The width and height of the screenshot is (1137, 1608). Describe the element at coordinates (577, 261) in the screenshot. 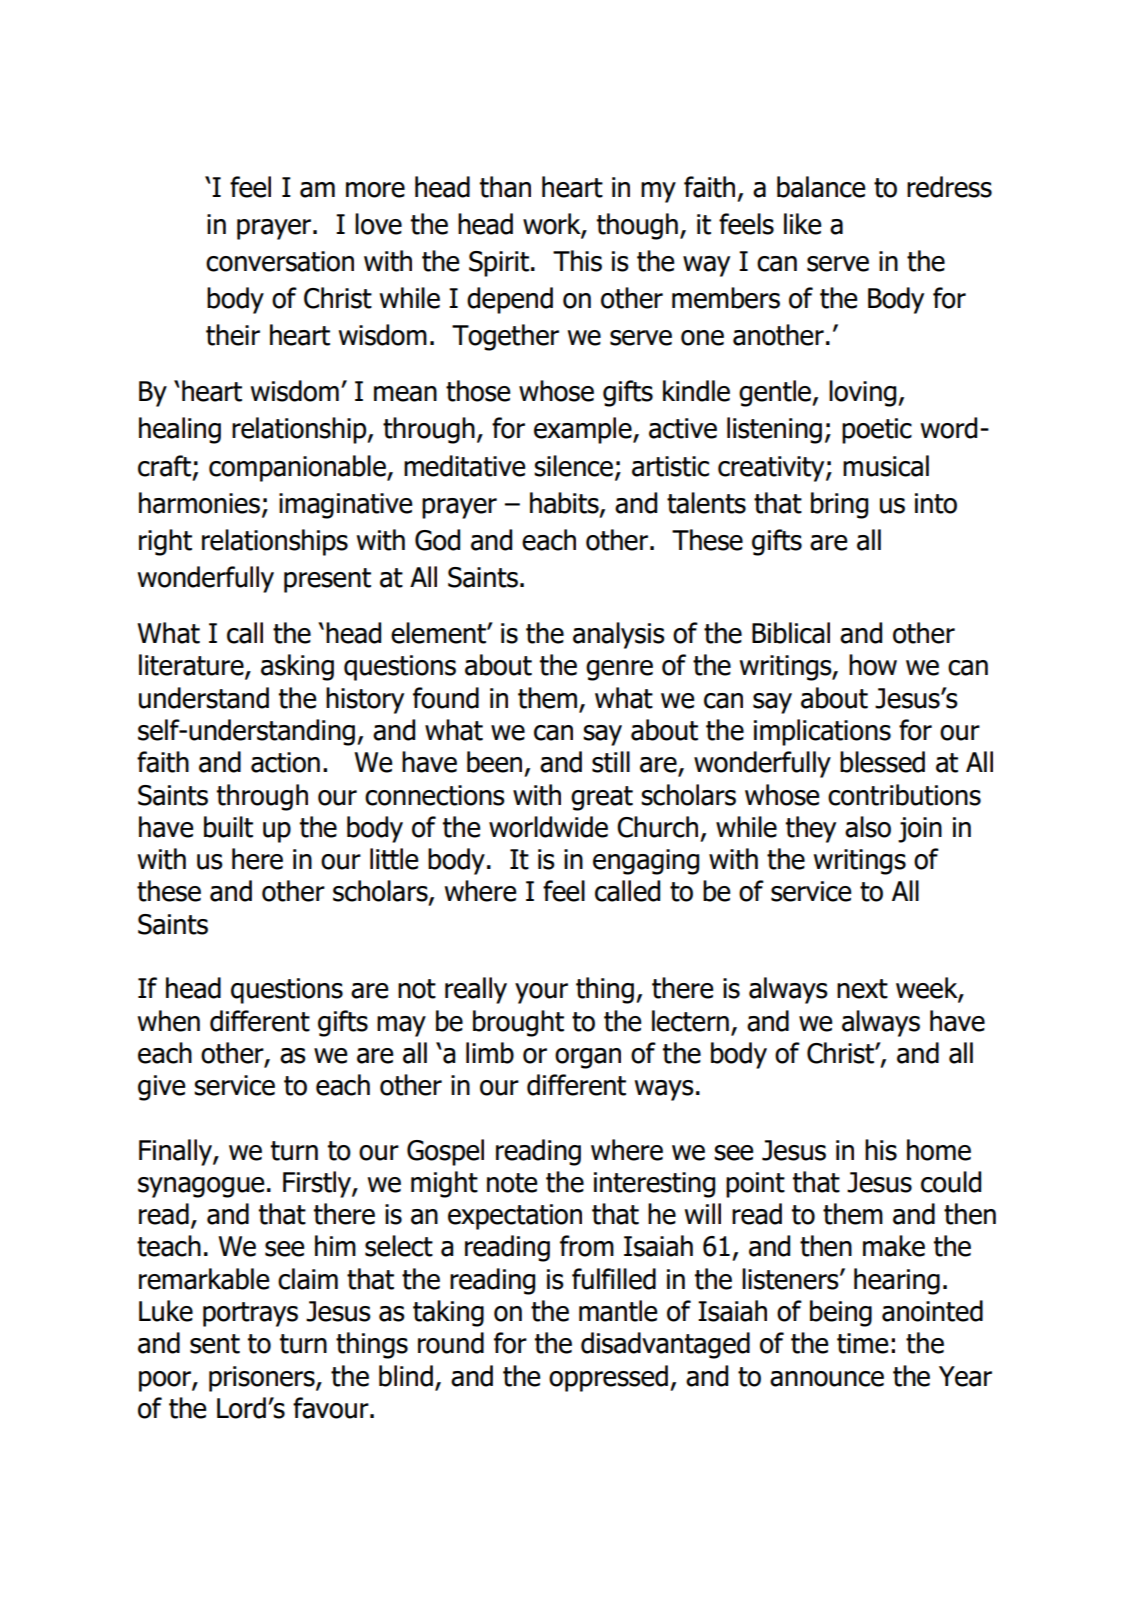

I see `This` at that location.
